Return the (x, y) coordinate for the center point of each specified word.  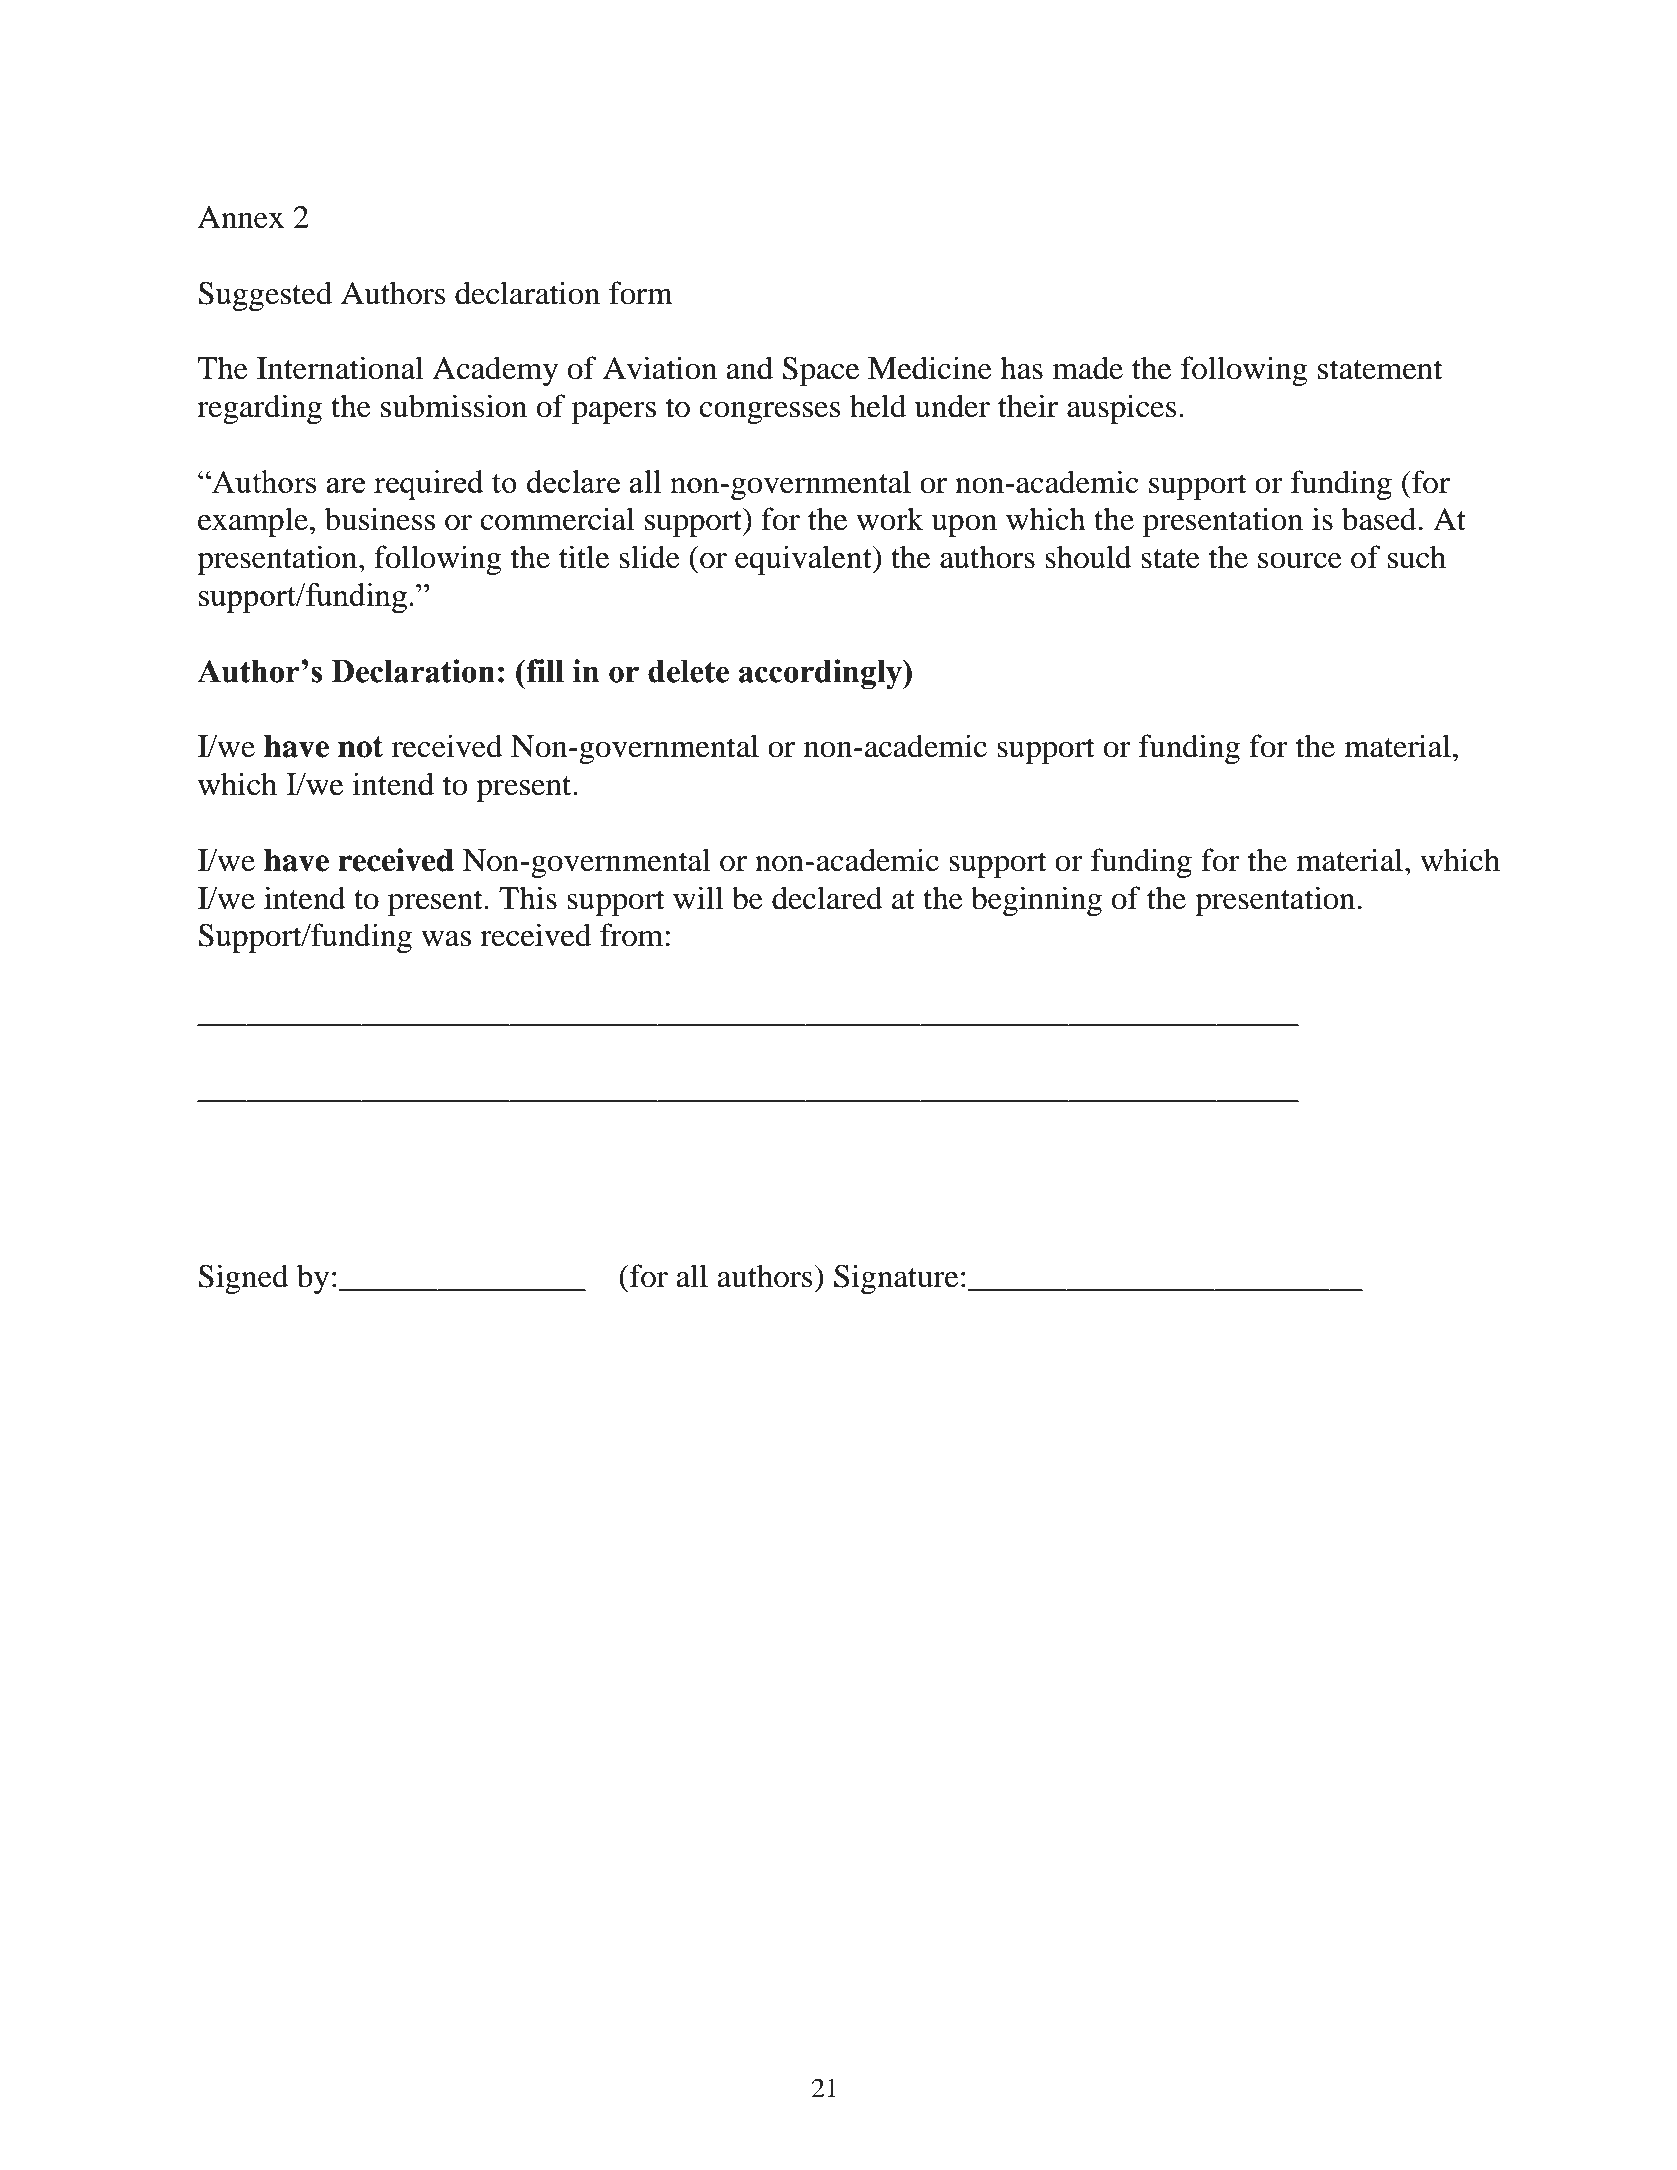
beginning (1036, 901)
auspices (1121, 409)
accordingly (821, 674)
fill (544, 670)
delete (688, 671)
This (528, 898)
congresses (769, 413)
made (1088, 368)
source (1300, 561)
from (631, 935)
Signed (243, 1279)
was (446, 939)
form (641, 293)
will (698, 898)
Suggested (265, 296)
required (429, 485)
